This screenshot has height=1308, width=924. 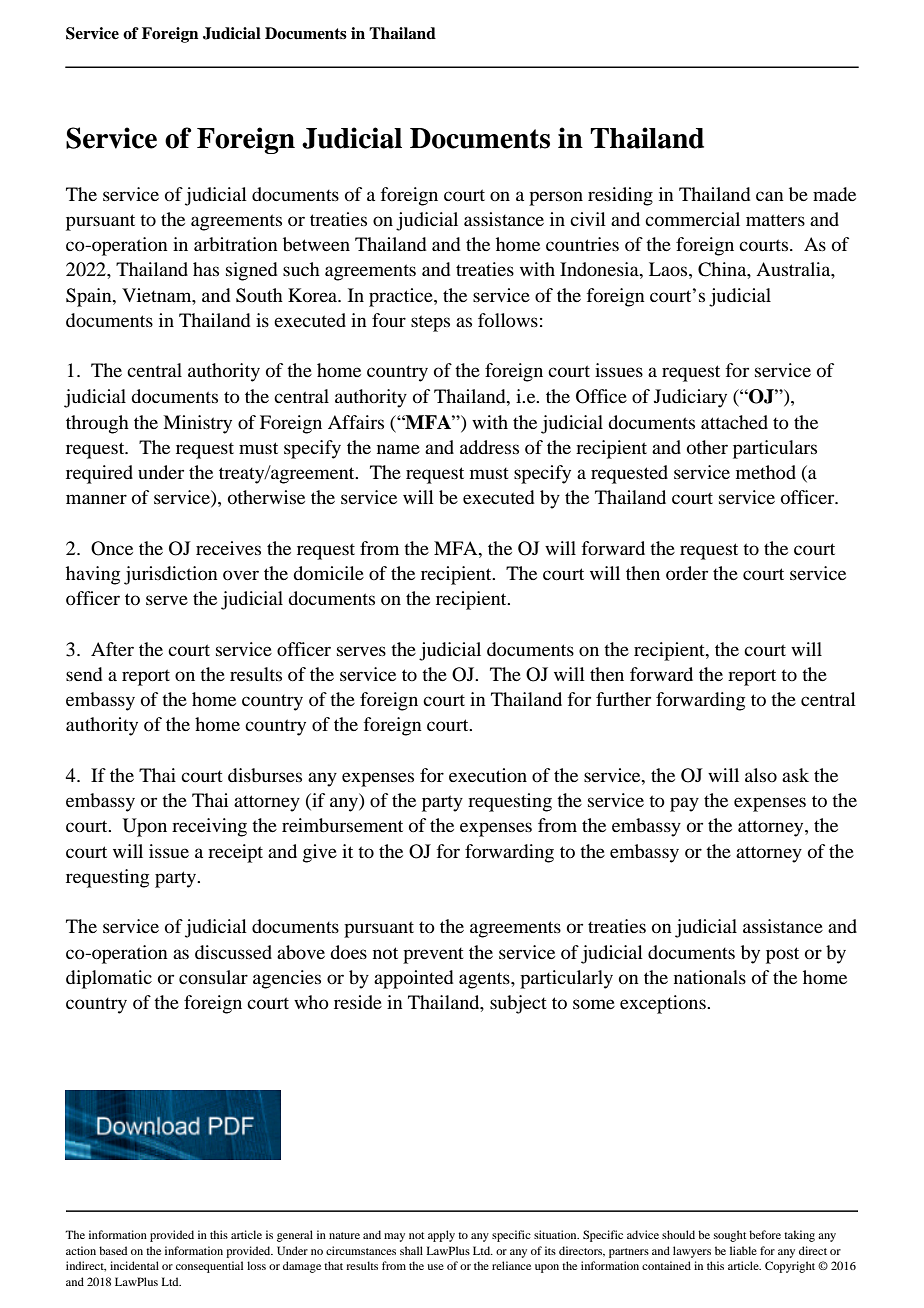 I want to click on nationals, so click(x=710, y=977).
